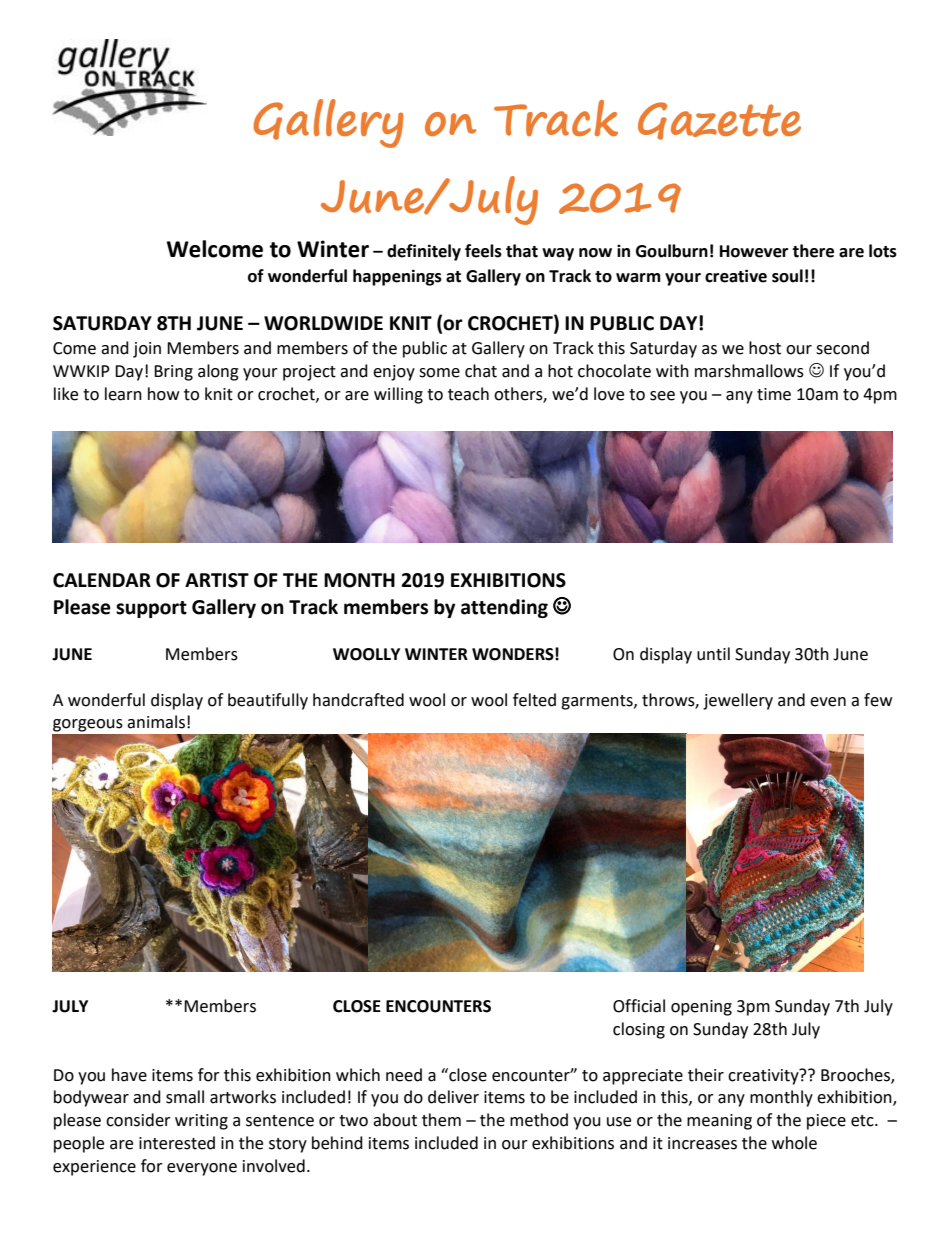 Image resolution: width=952 pixels, height=1233 pixels. I want to click on Gazette, so click(719, 121).
